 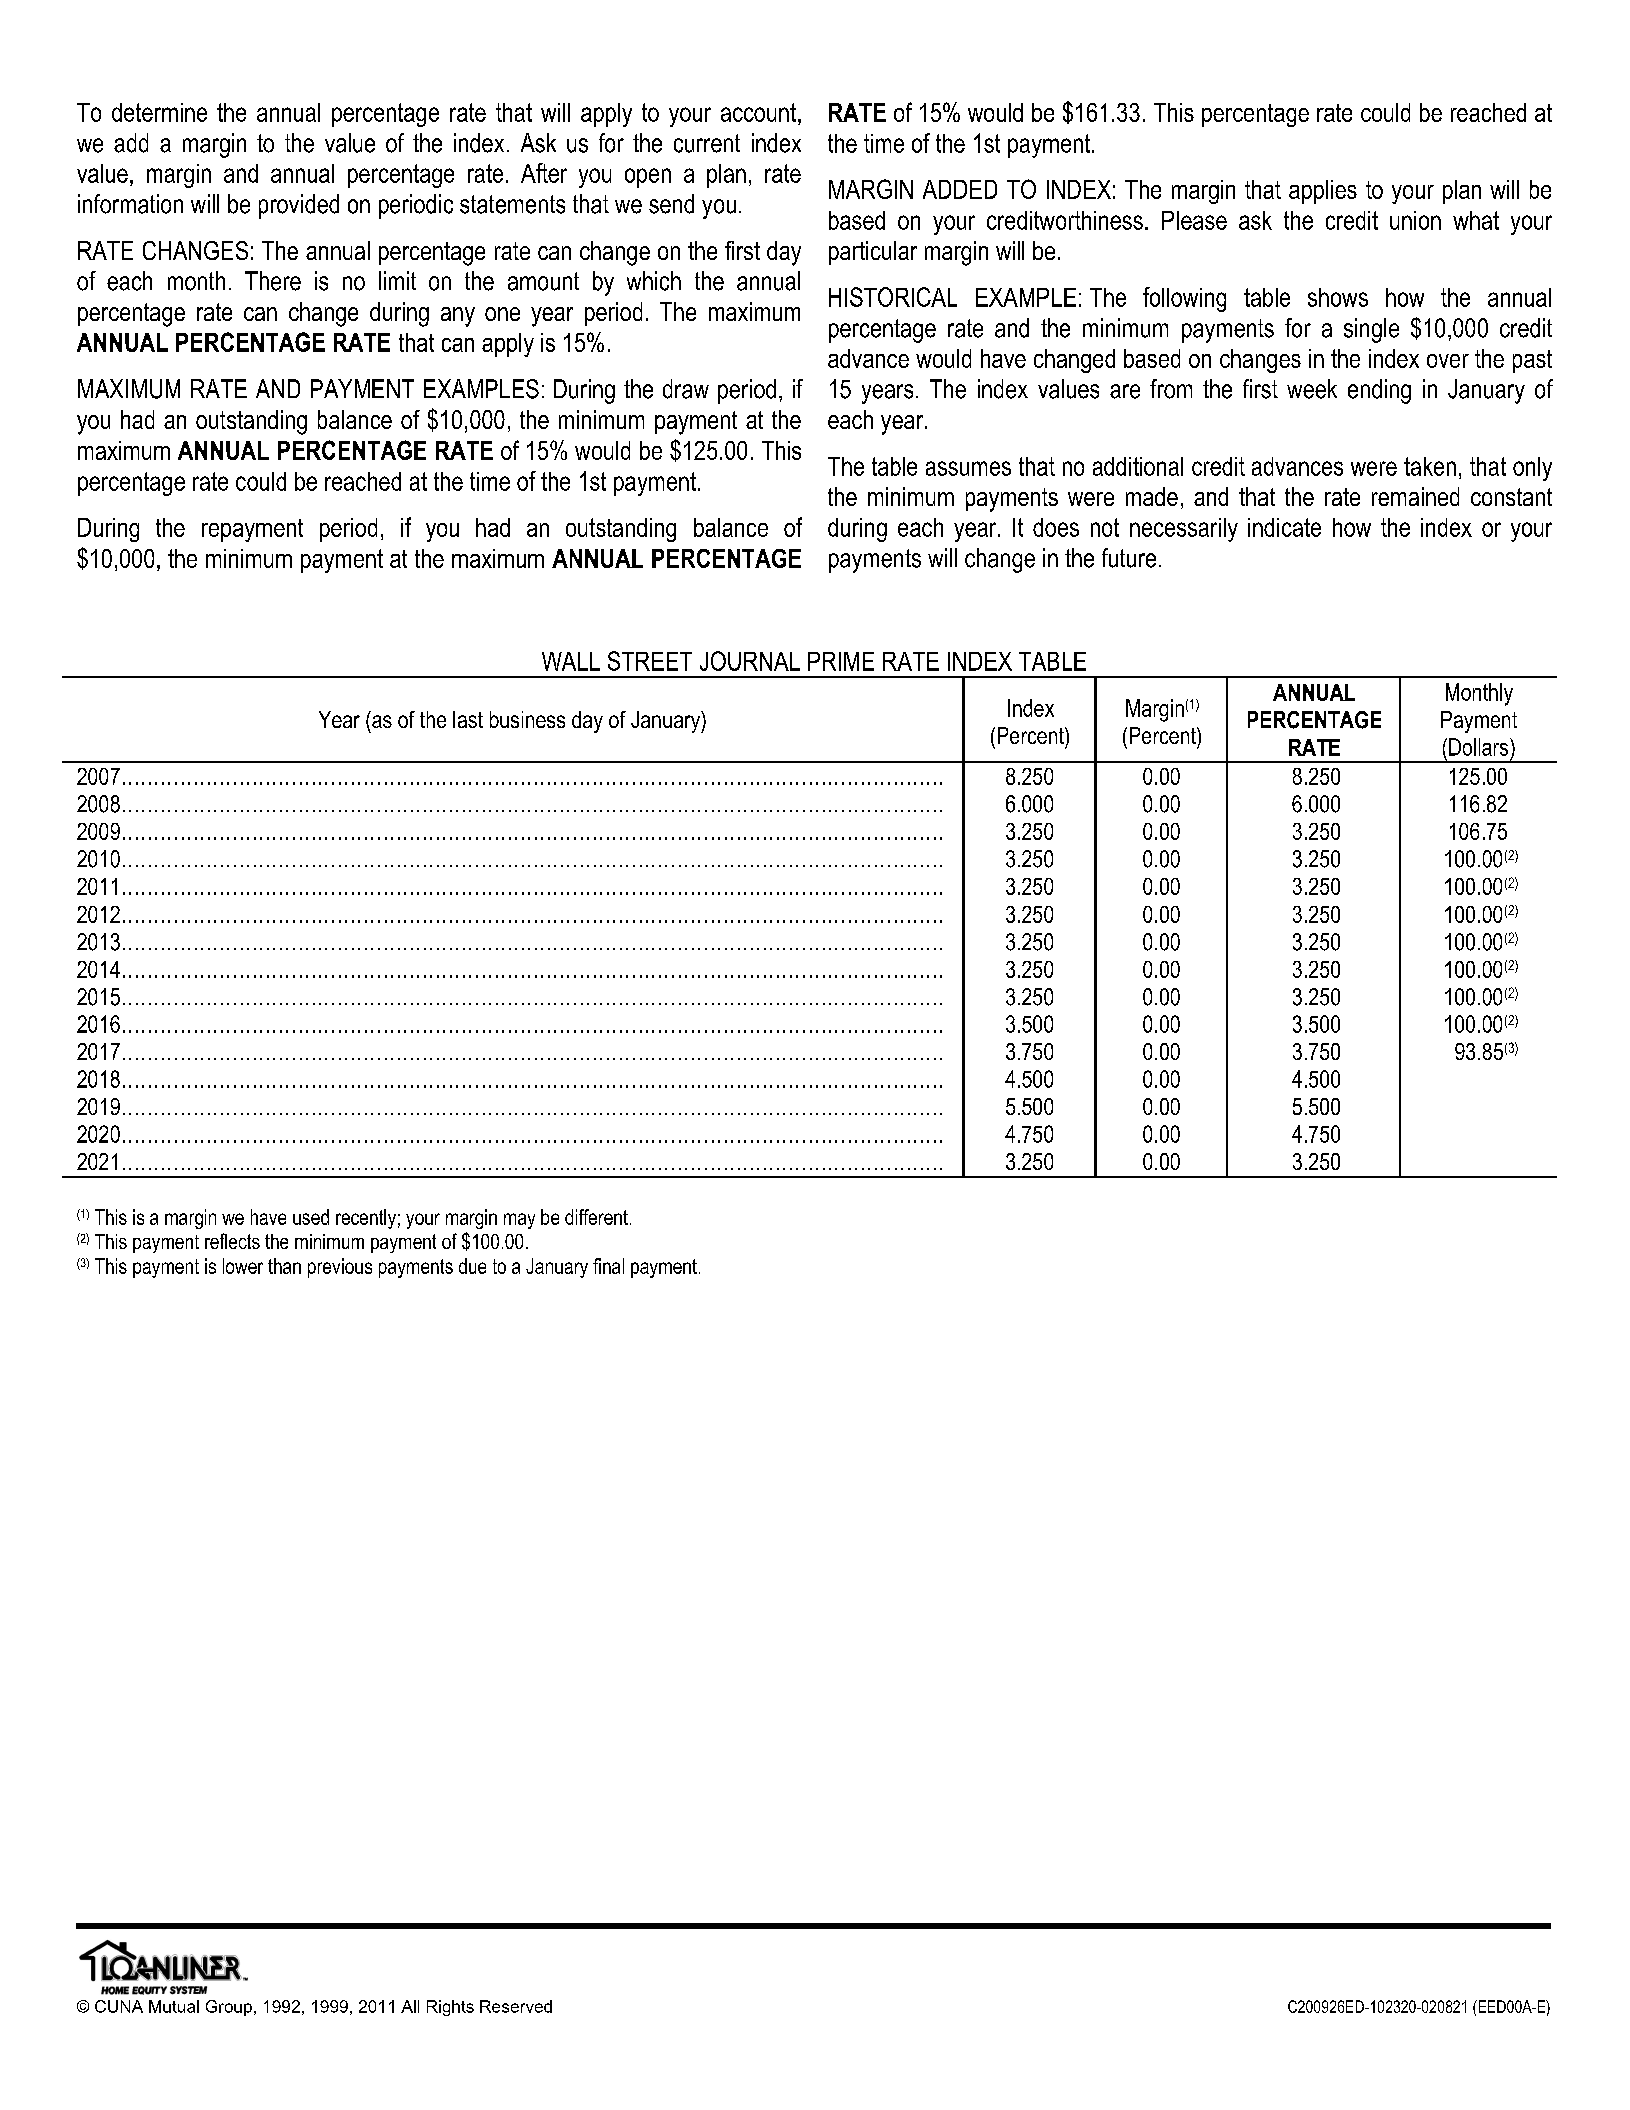 What do you see at coordinates (516, 2006) in the document?
I see `Reserved` at bounding box center [516, 2006].
